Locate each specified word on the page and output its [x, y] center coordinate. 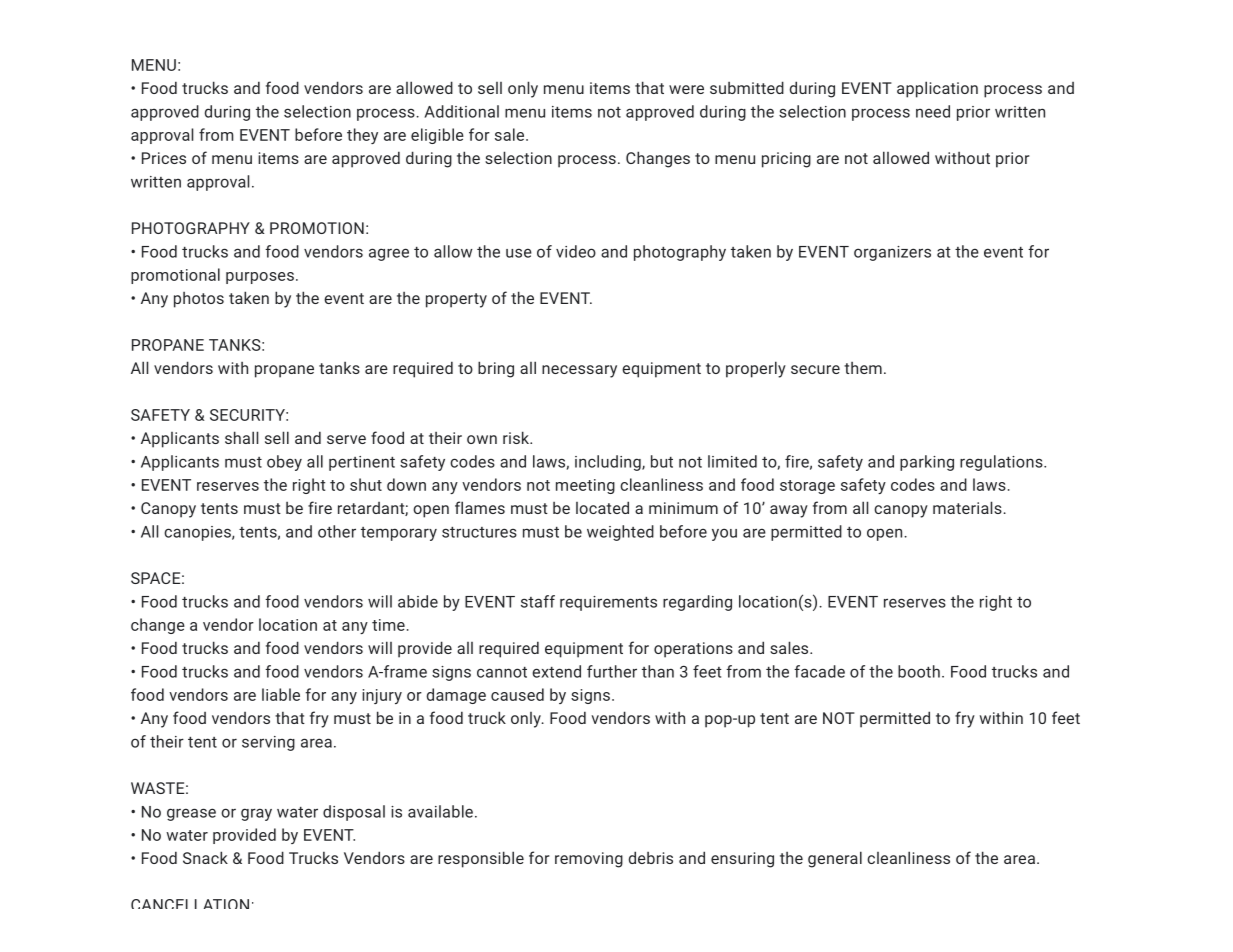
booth [919, 671]
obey [284, 463]
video [576, 251]
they [362, 136]
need [933, 111]
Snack [205, 857]
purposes [260, 278]
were [686, 89]
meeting [585, 486]
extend [556, 671]
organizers [892, 253]
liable [281, 694]
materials [967, 507]
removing [589, 860]
